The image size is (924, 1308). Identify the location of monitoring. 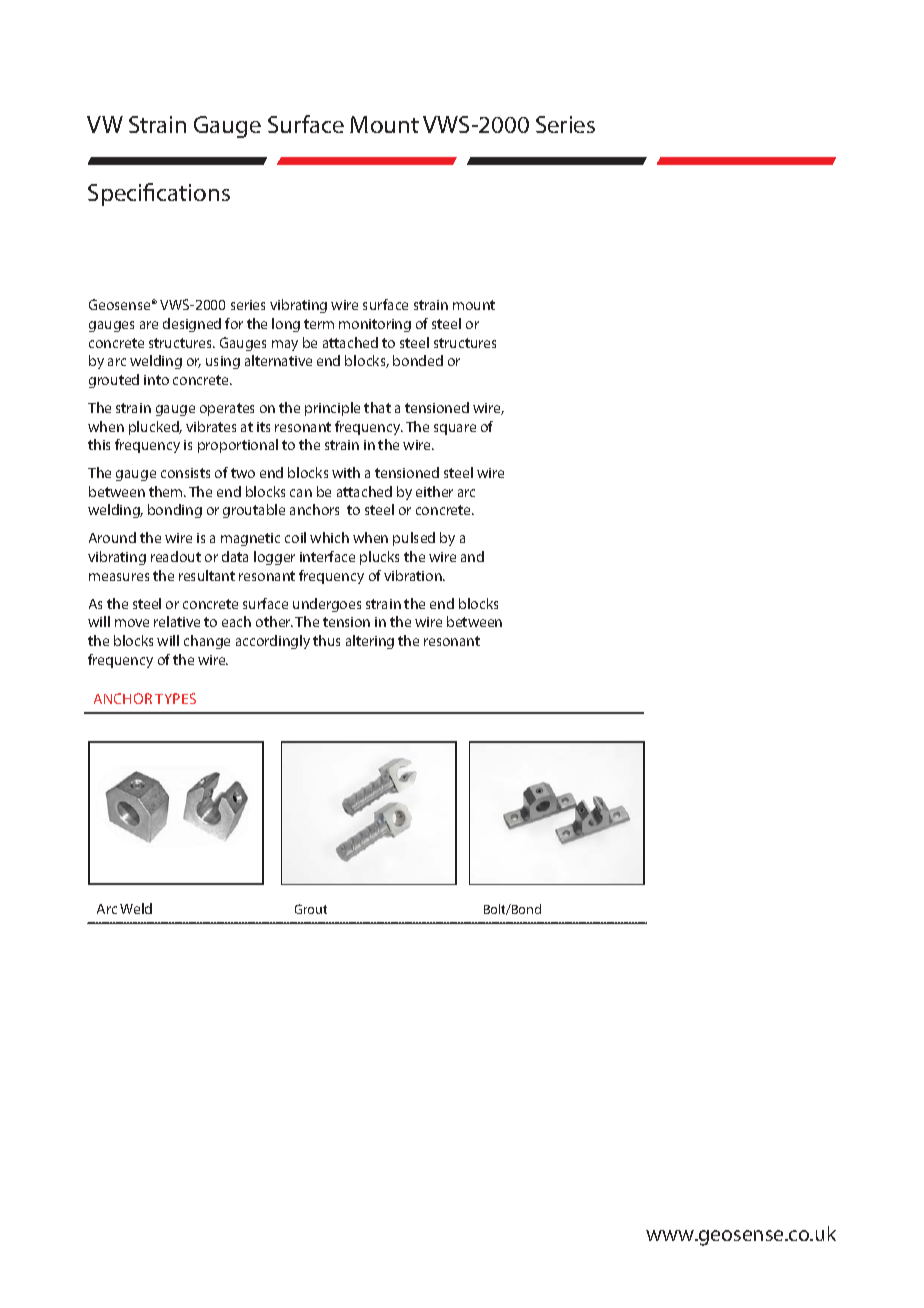
(375, 325).
